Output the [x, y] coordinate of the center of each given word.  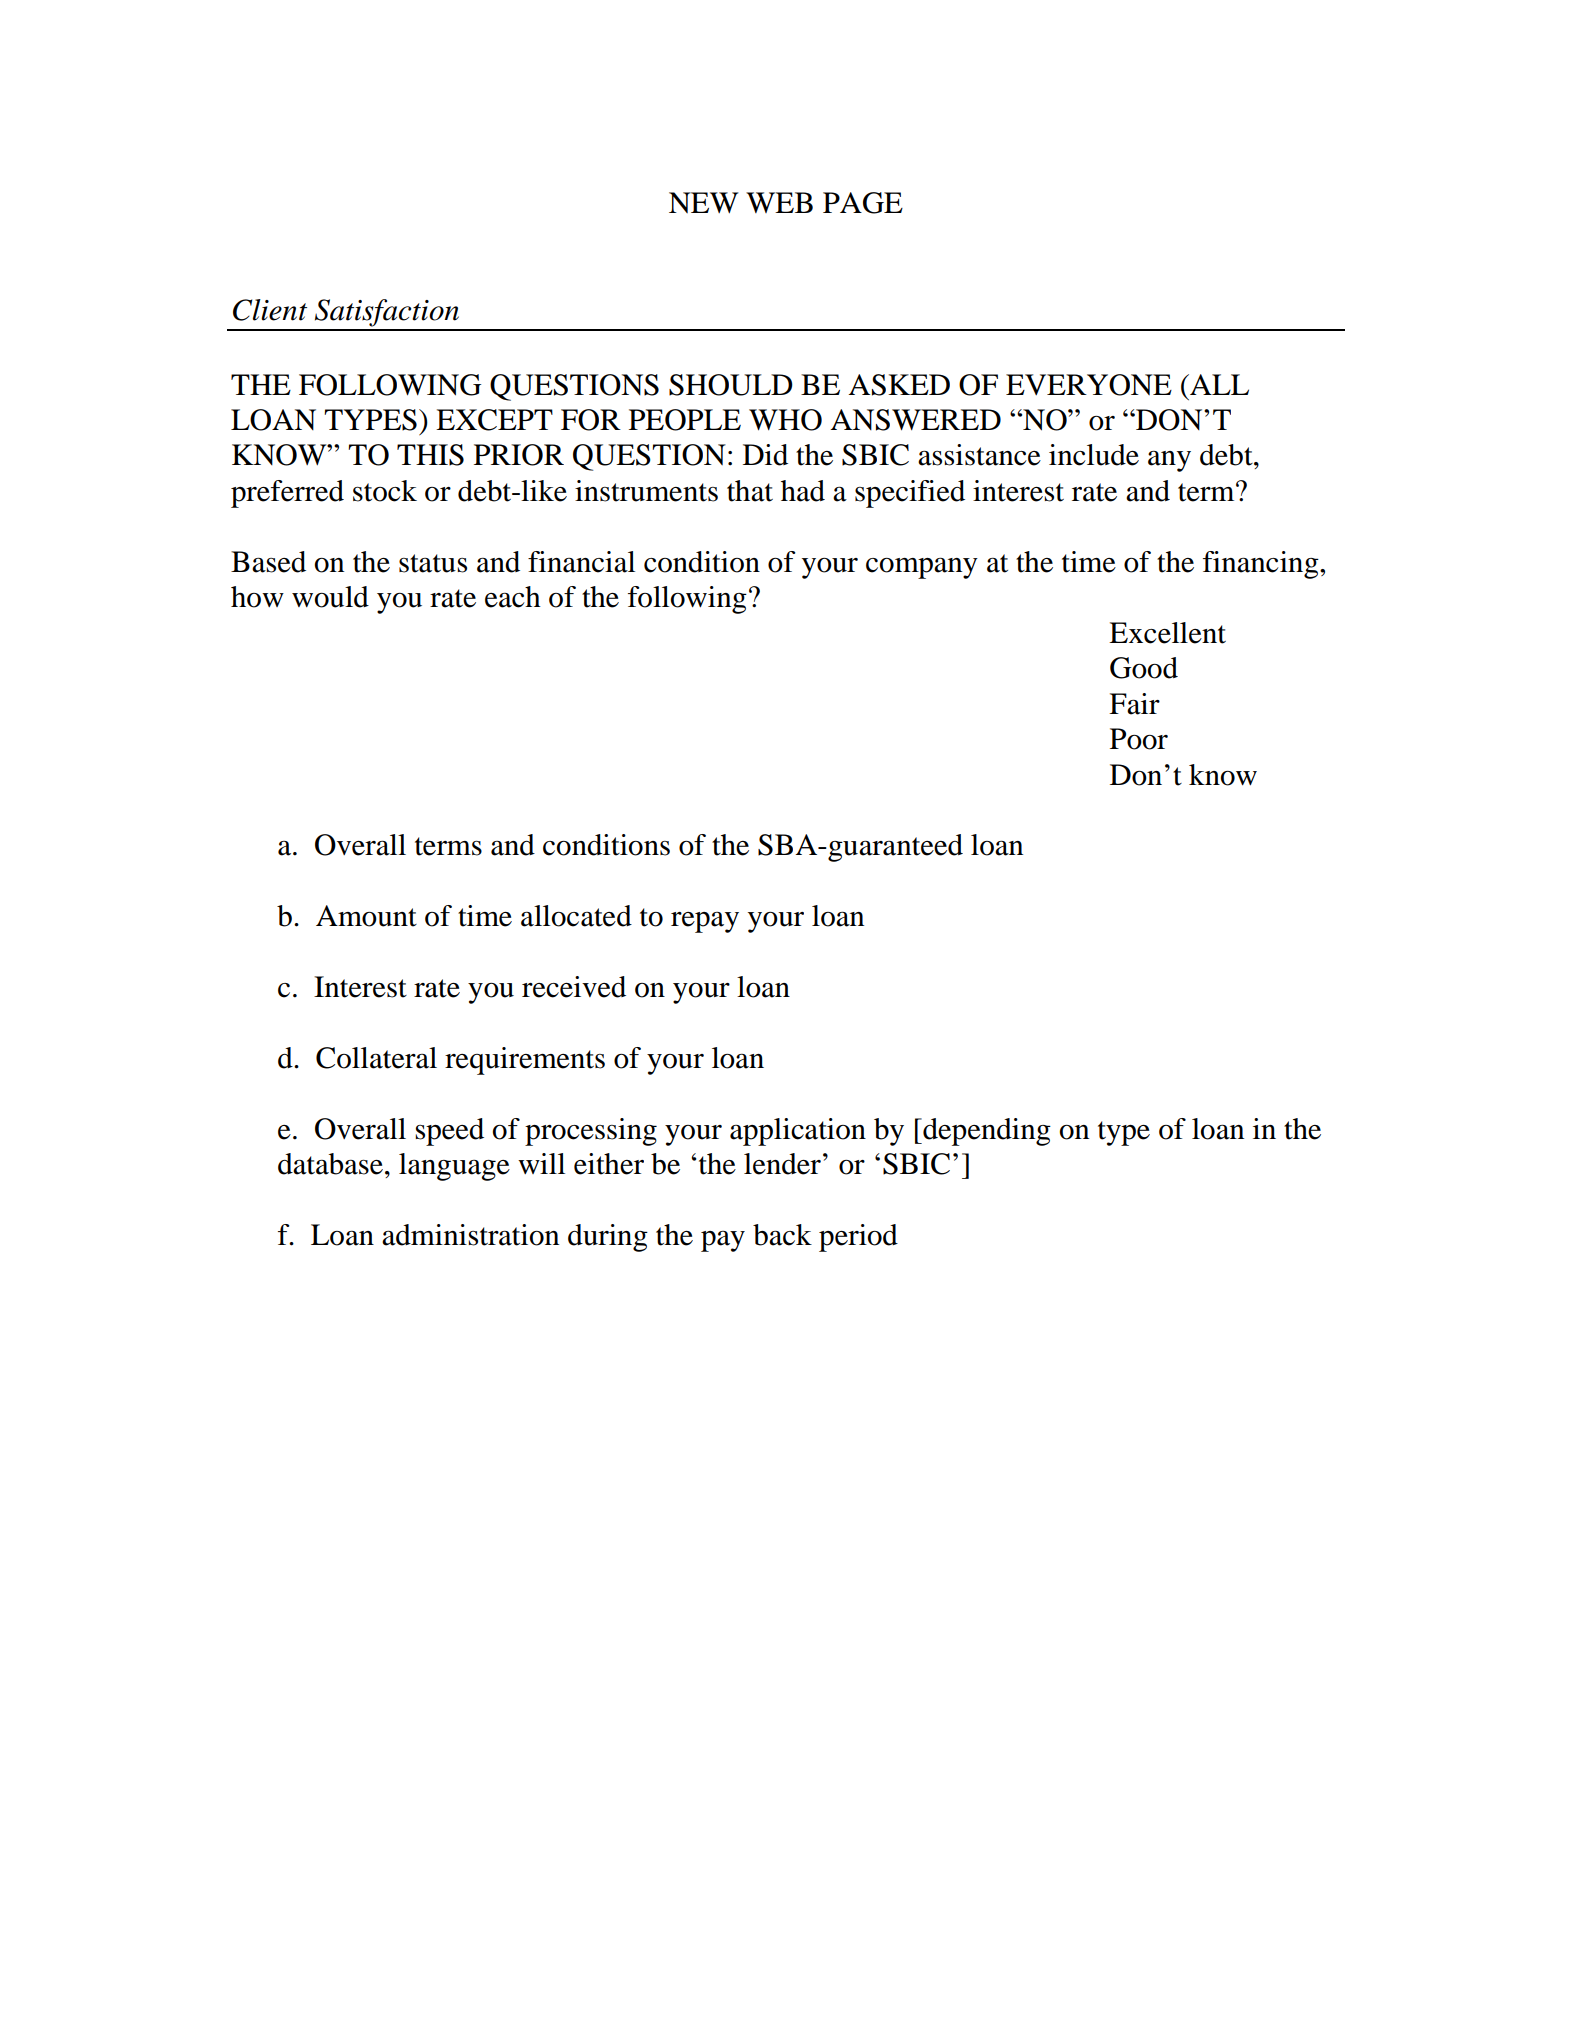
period [858, 1238]
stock [385, 491]
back [782, 1235]
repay [705, 922]
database [330, 1164]
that [750, 491]
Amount [366, 916]
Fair [1134, 704]
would [330, 597]
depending [986, 1132]
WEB [779, 202]
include [1094, 455]
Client [270, 310]
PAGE [863, 203]
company [922, 568]
